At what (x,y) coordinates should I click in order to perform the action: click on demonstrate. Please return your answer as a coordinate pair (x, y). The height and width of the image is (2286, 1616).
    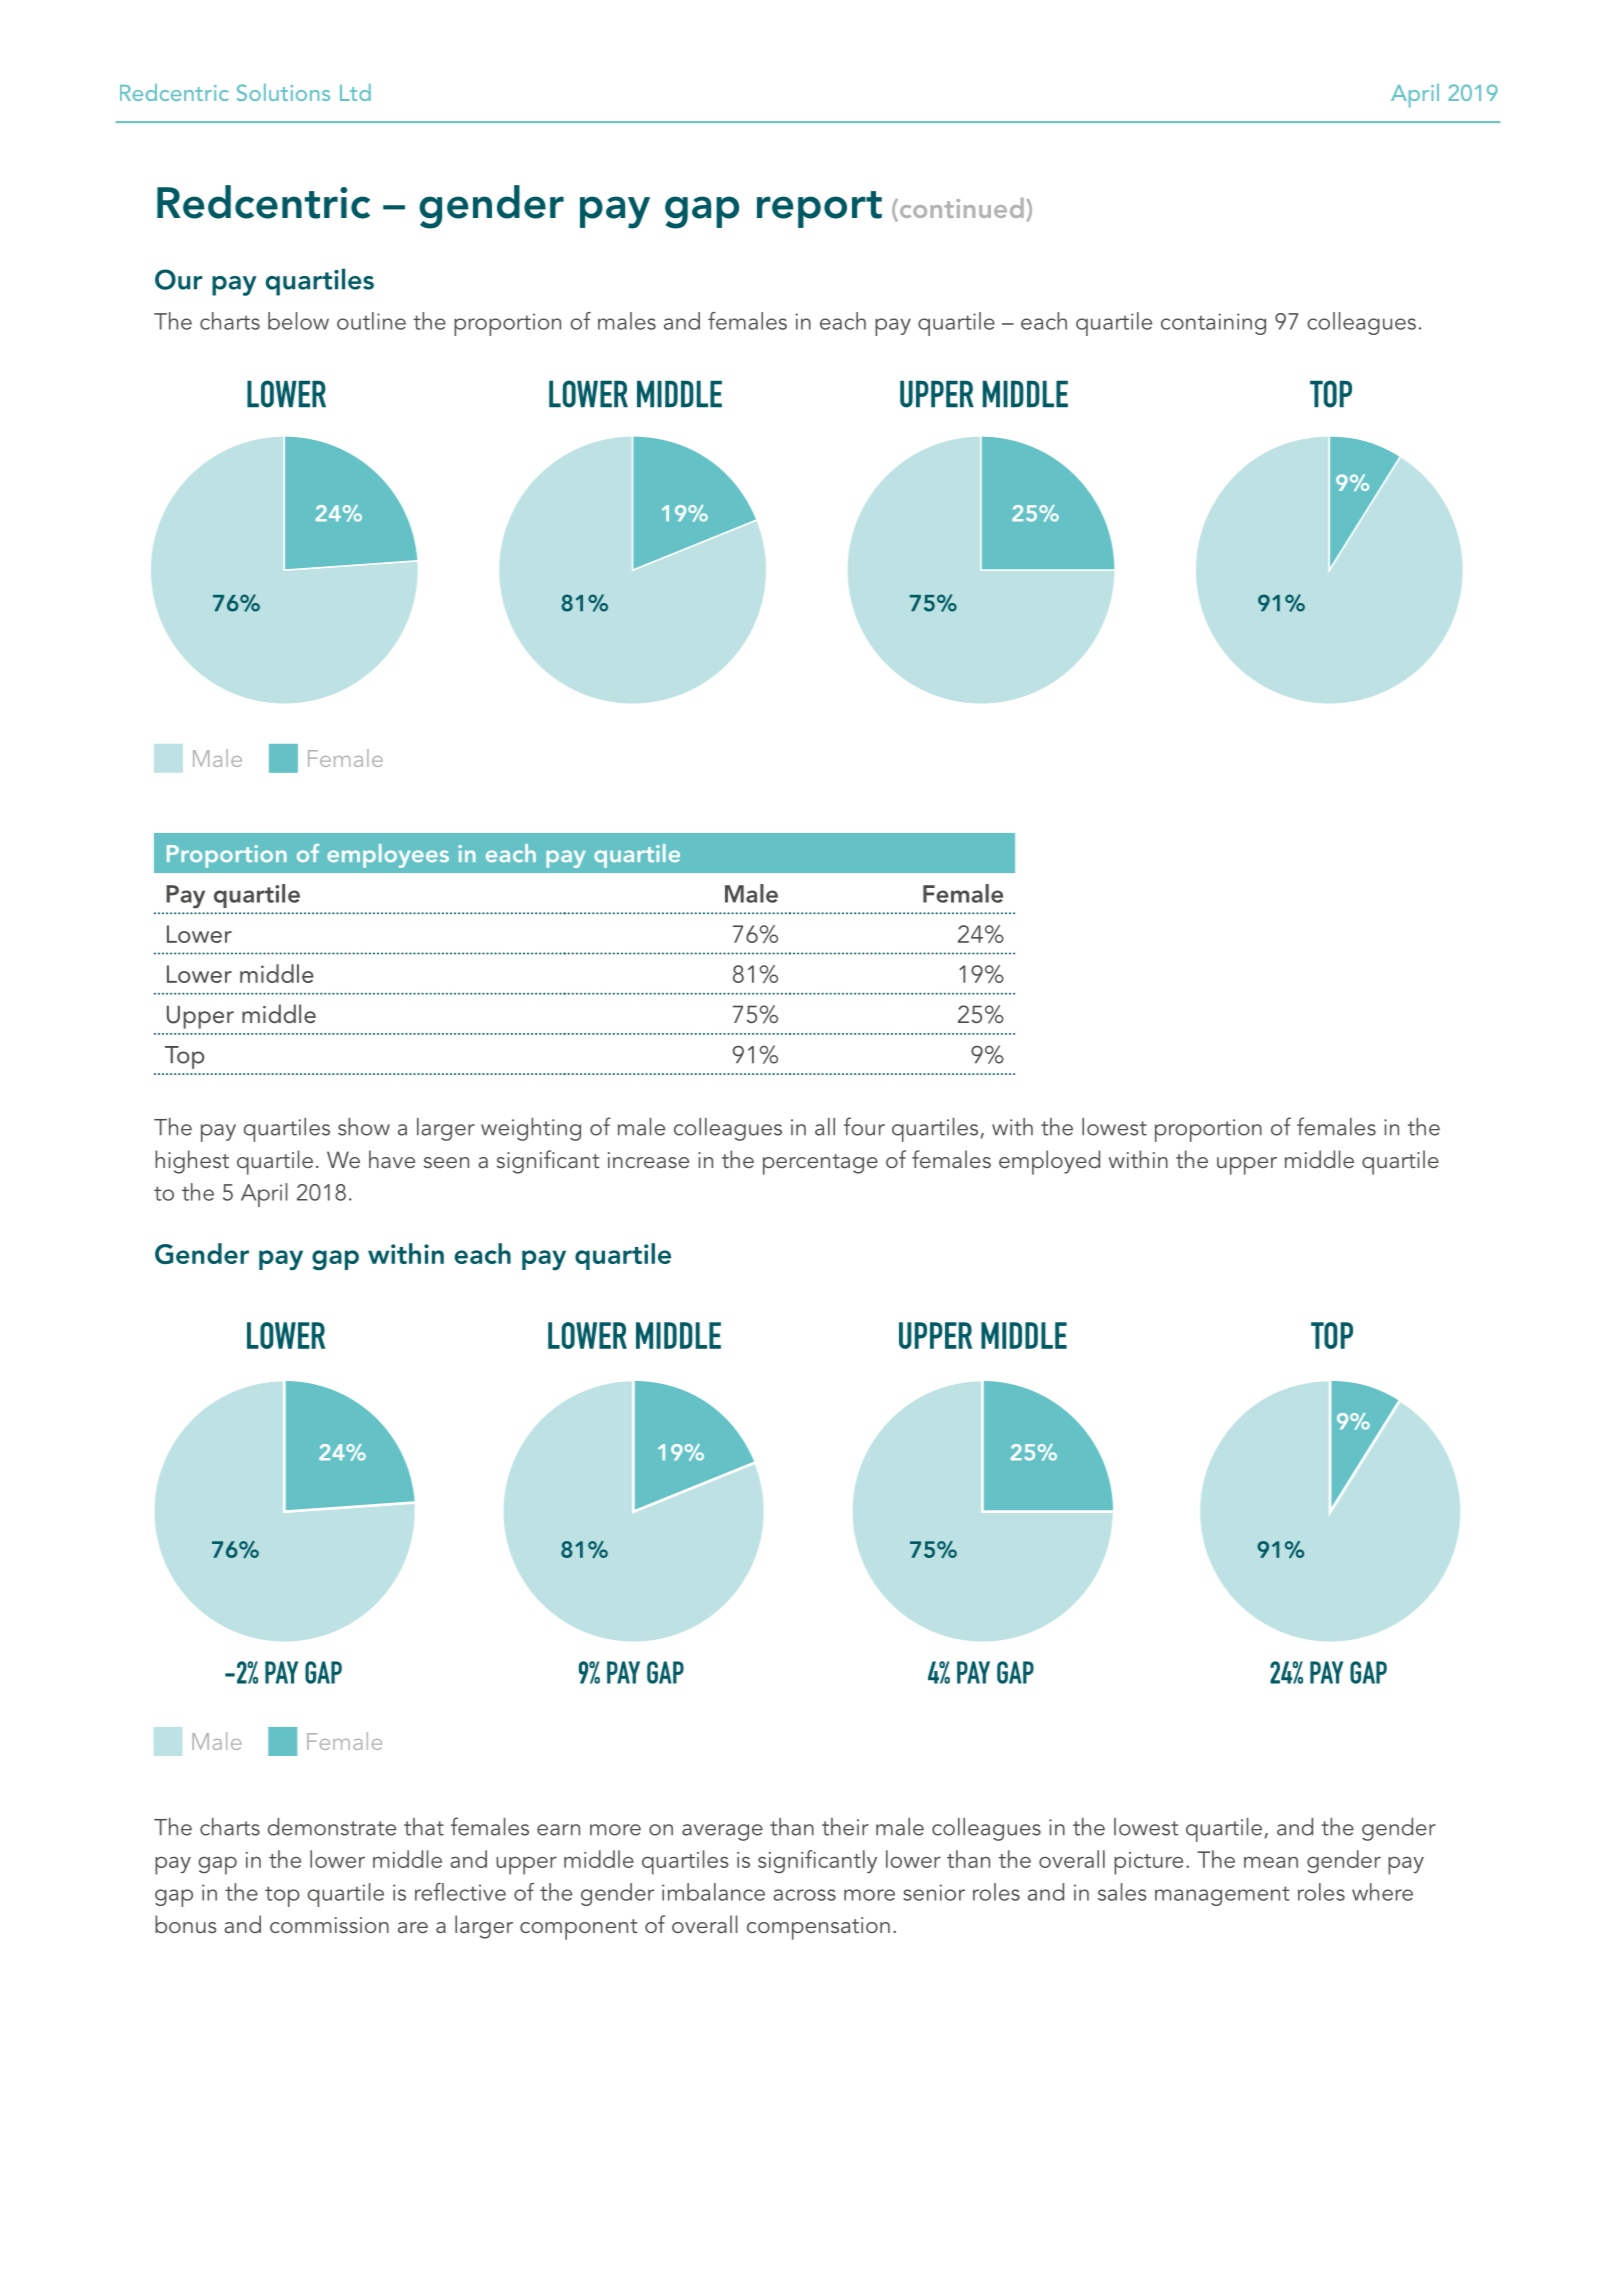
    Looking at the image, I should click on (332, 1827).
